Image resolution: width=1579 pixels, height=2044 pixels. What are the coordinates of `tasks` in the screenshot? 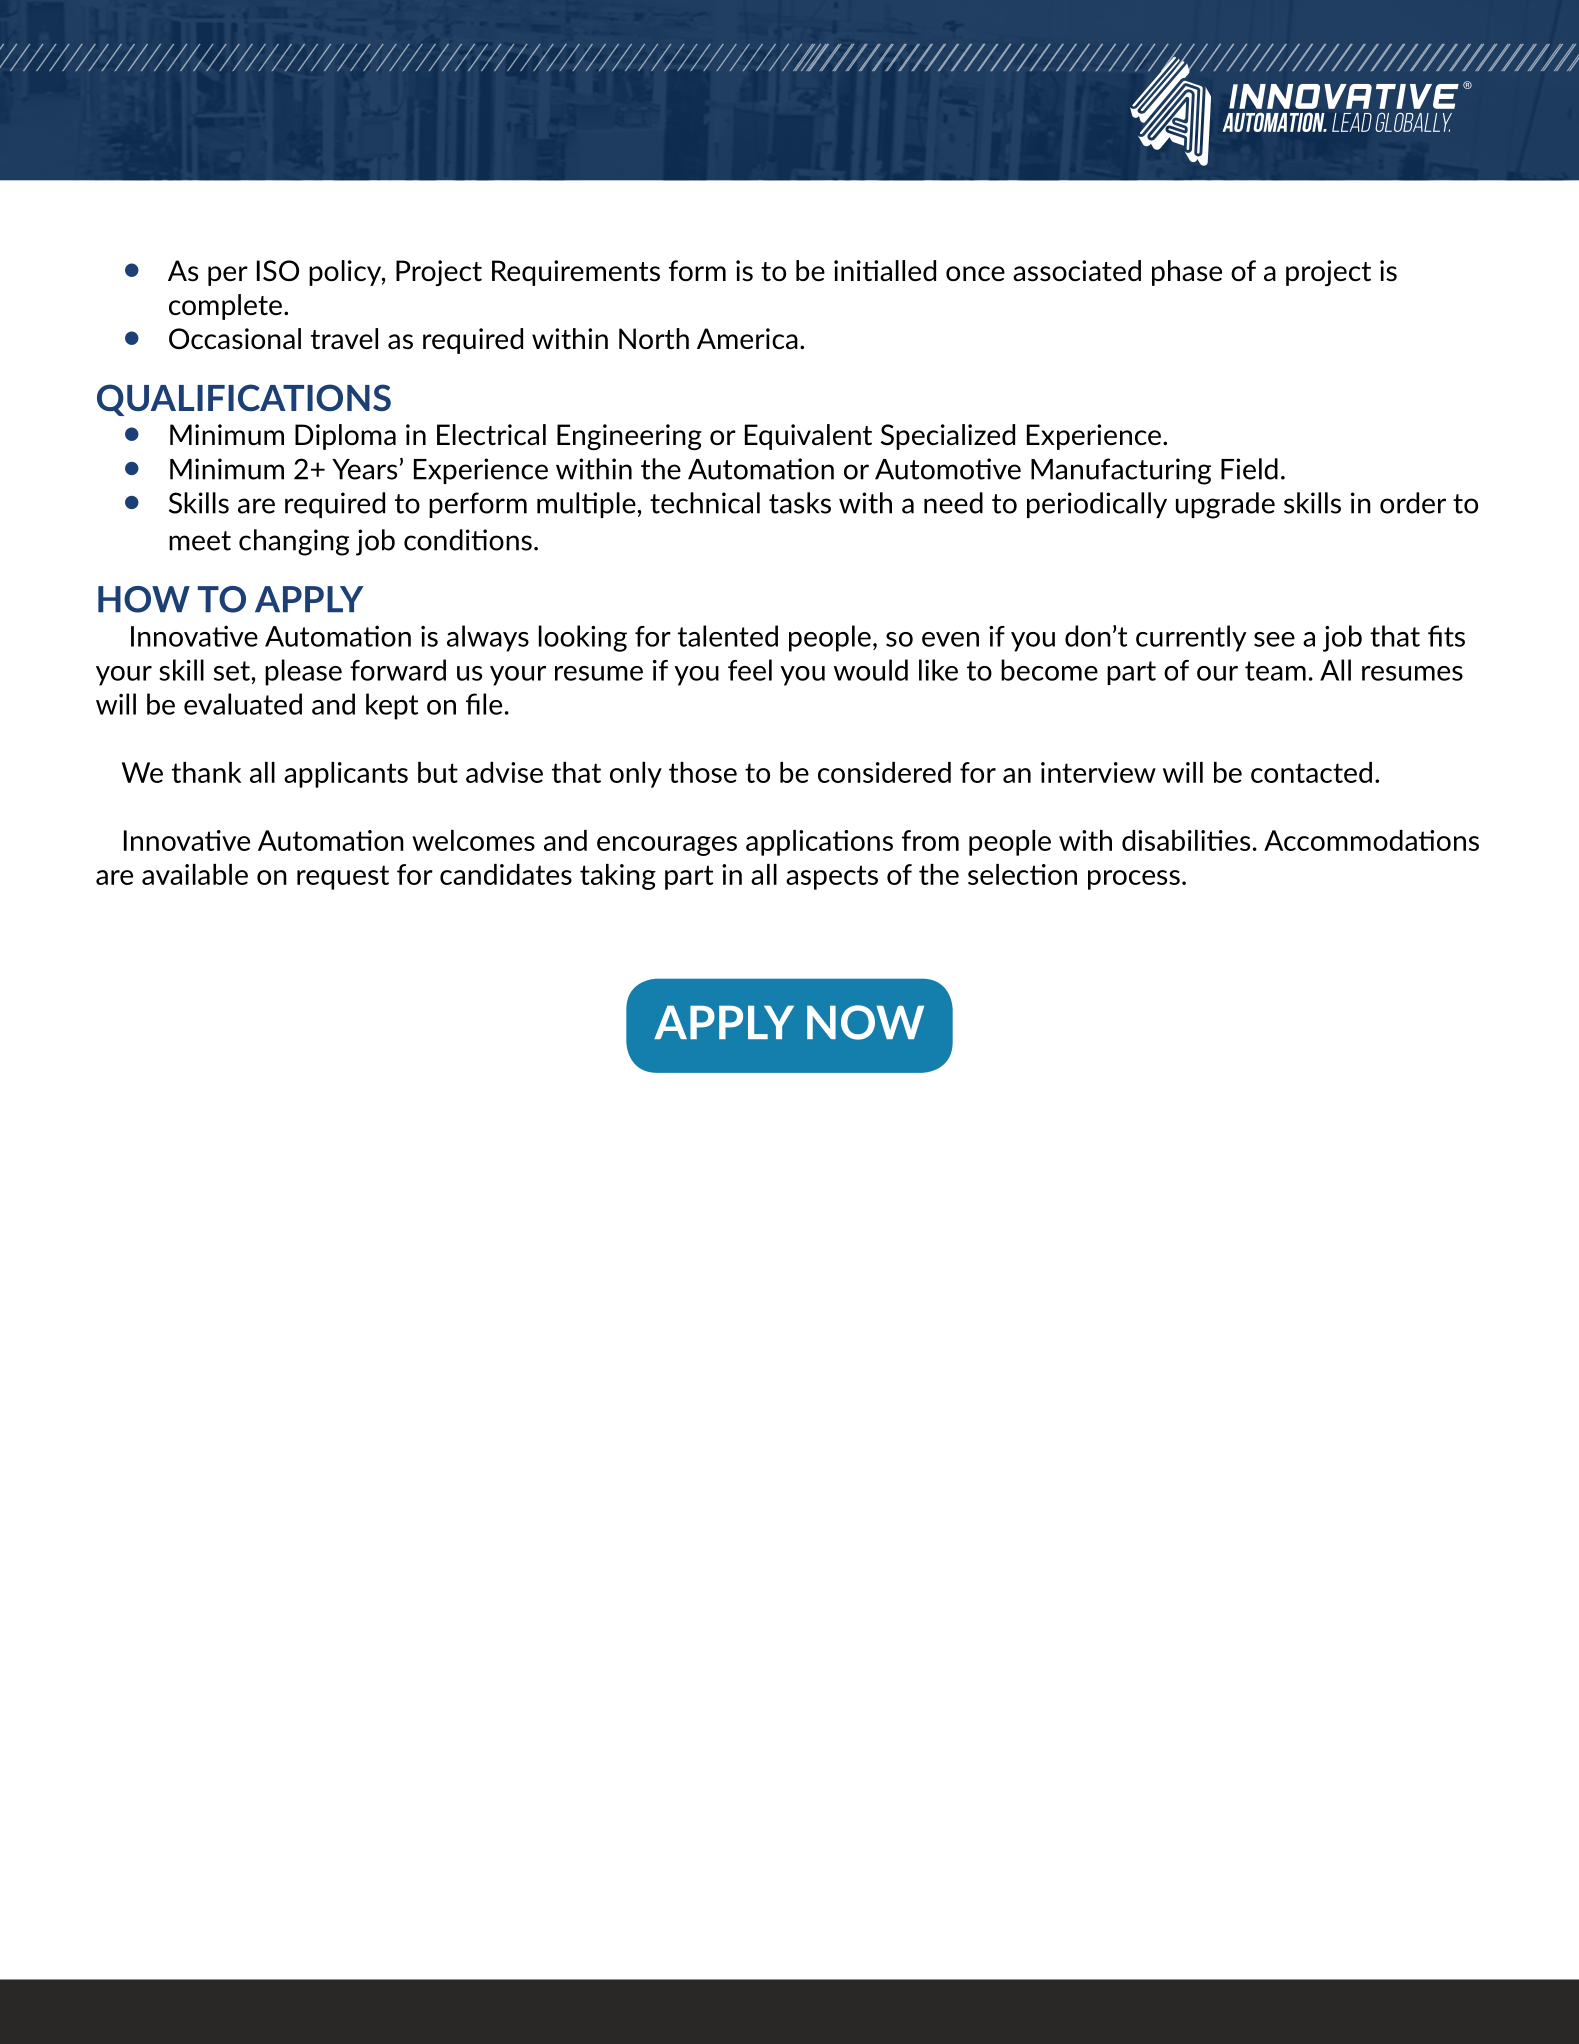 It's located at (800, 503).
